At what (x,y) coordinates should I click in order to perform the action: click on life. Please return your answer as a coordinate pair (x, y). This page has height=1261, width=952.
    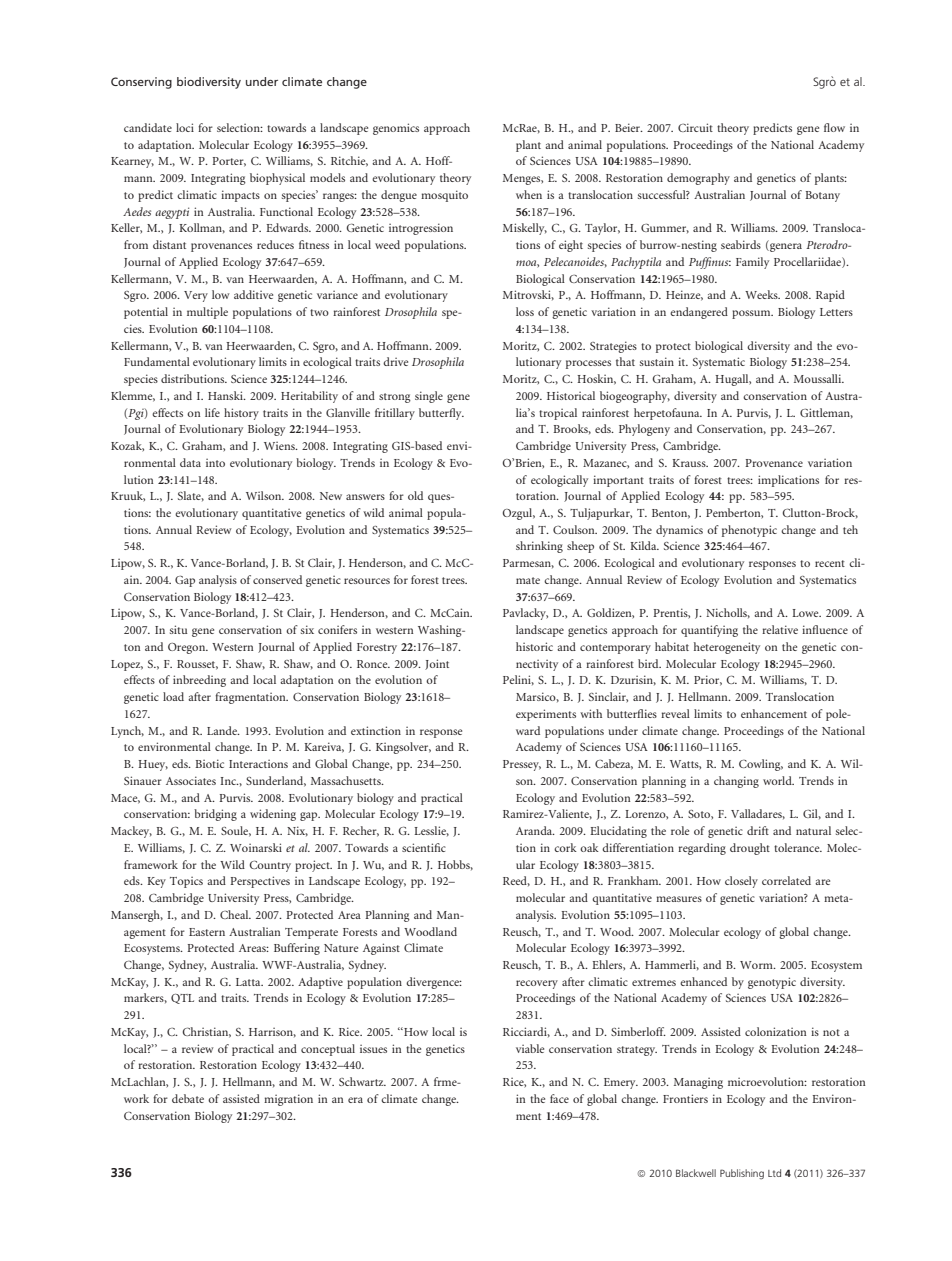
    Looking at the image, I should click on (212, 412).
